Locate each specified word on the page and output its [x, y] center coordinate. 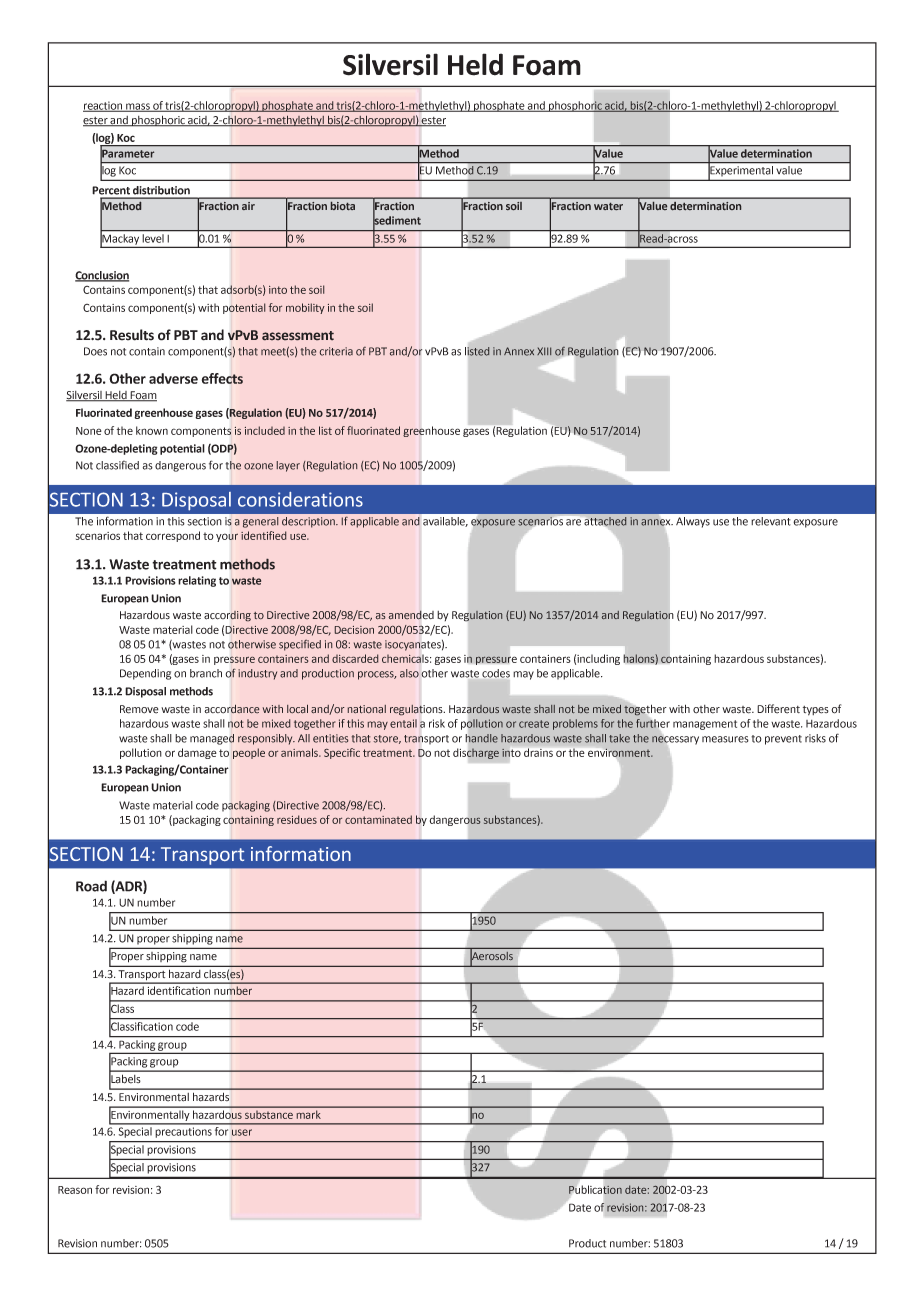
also [409, 673]
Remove [139, 709]
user [242, 1132]
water [608, 206]
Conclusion [102, 276]
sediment [397, 220]
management [705, 725]
